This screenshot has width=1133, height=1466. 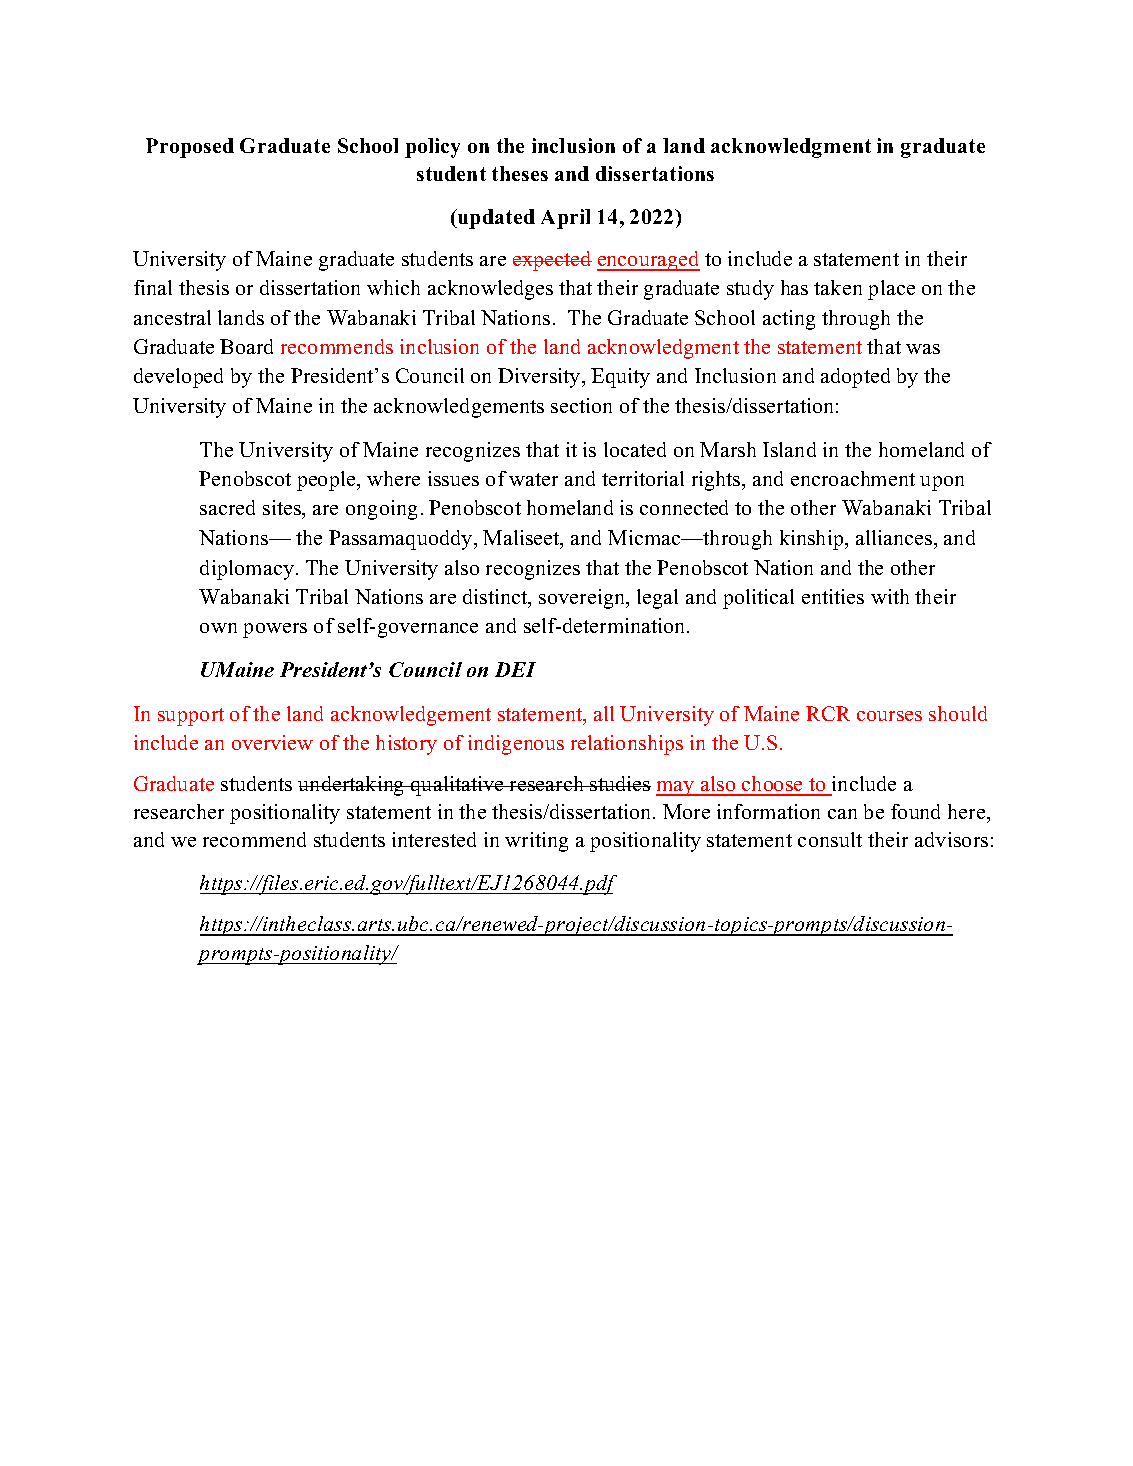 I want to click on undertaking, so click(x=352, y=786).
